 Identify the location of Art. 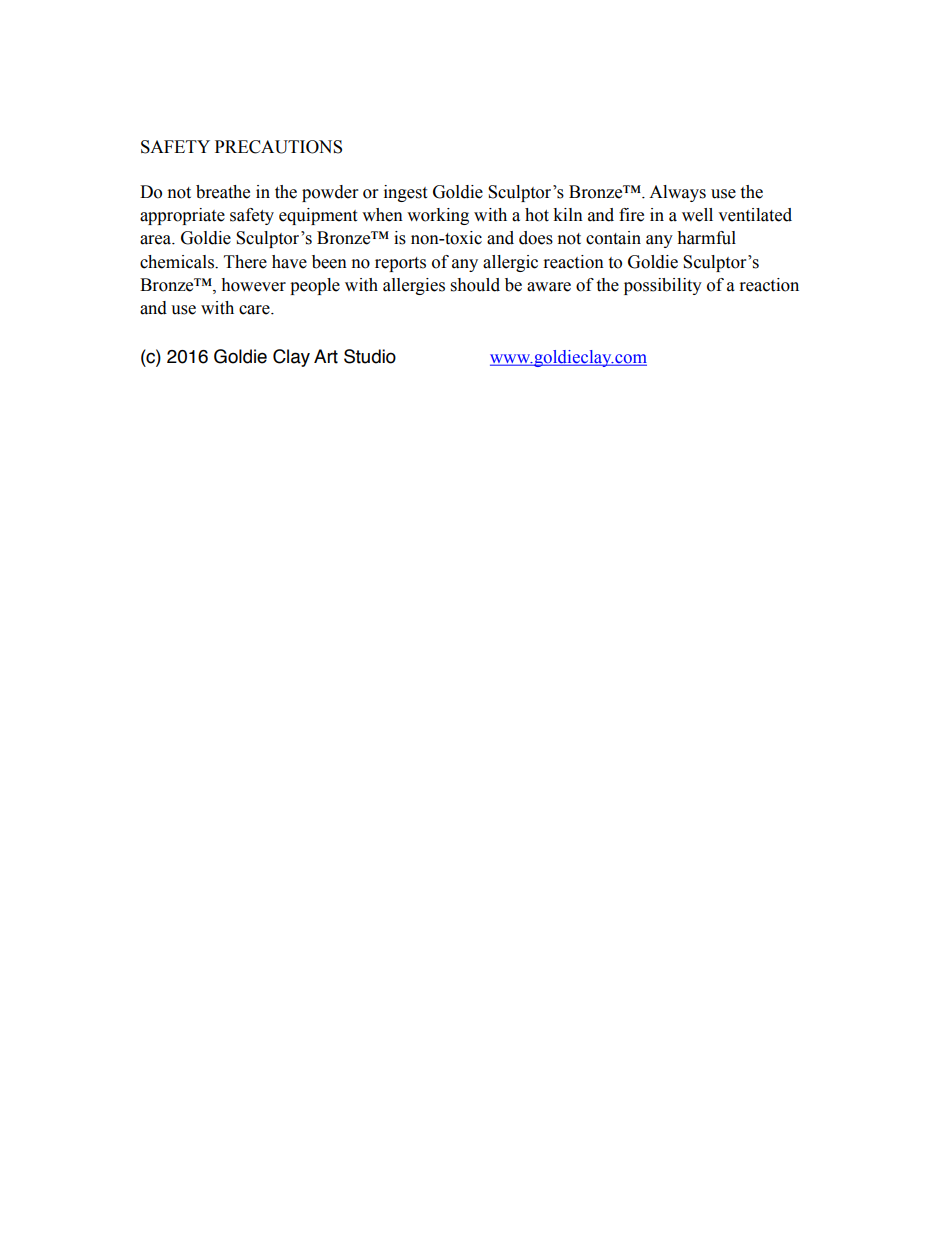
(326, 356).
